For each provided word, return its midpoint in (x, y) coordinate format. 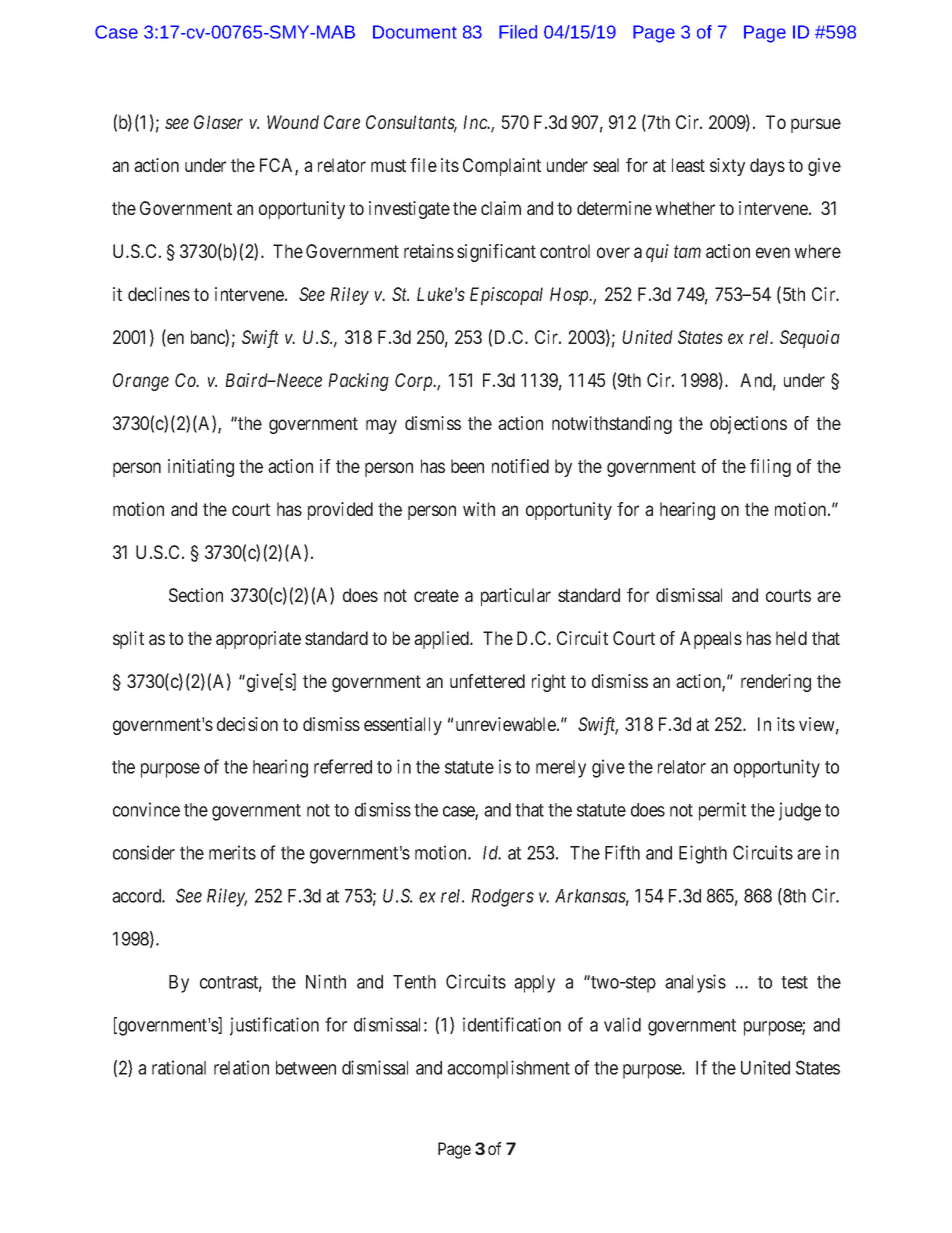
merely (561, 769)
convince (146, 809)
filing (770, 468)
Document (415, 32)
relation (241, 1067)
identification (512, 1024)
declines (159, 294)
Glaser (218, 122)
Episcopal (506, 296)
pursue (816, 125)
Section (196, 595)
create (436, 595)
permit (722, 811)
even (773, 252)
